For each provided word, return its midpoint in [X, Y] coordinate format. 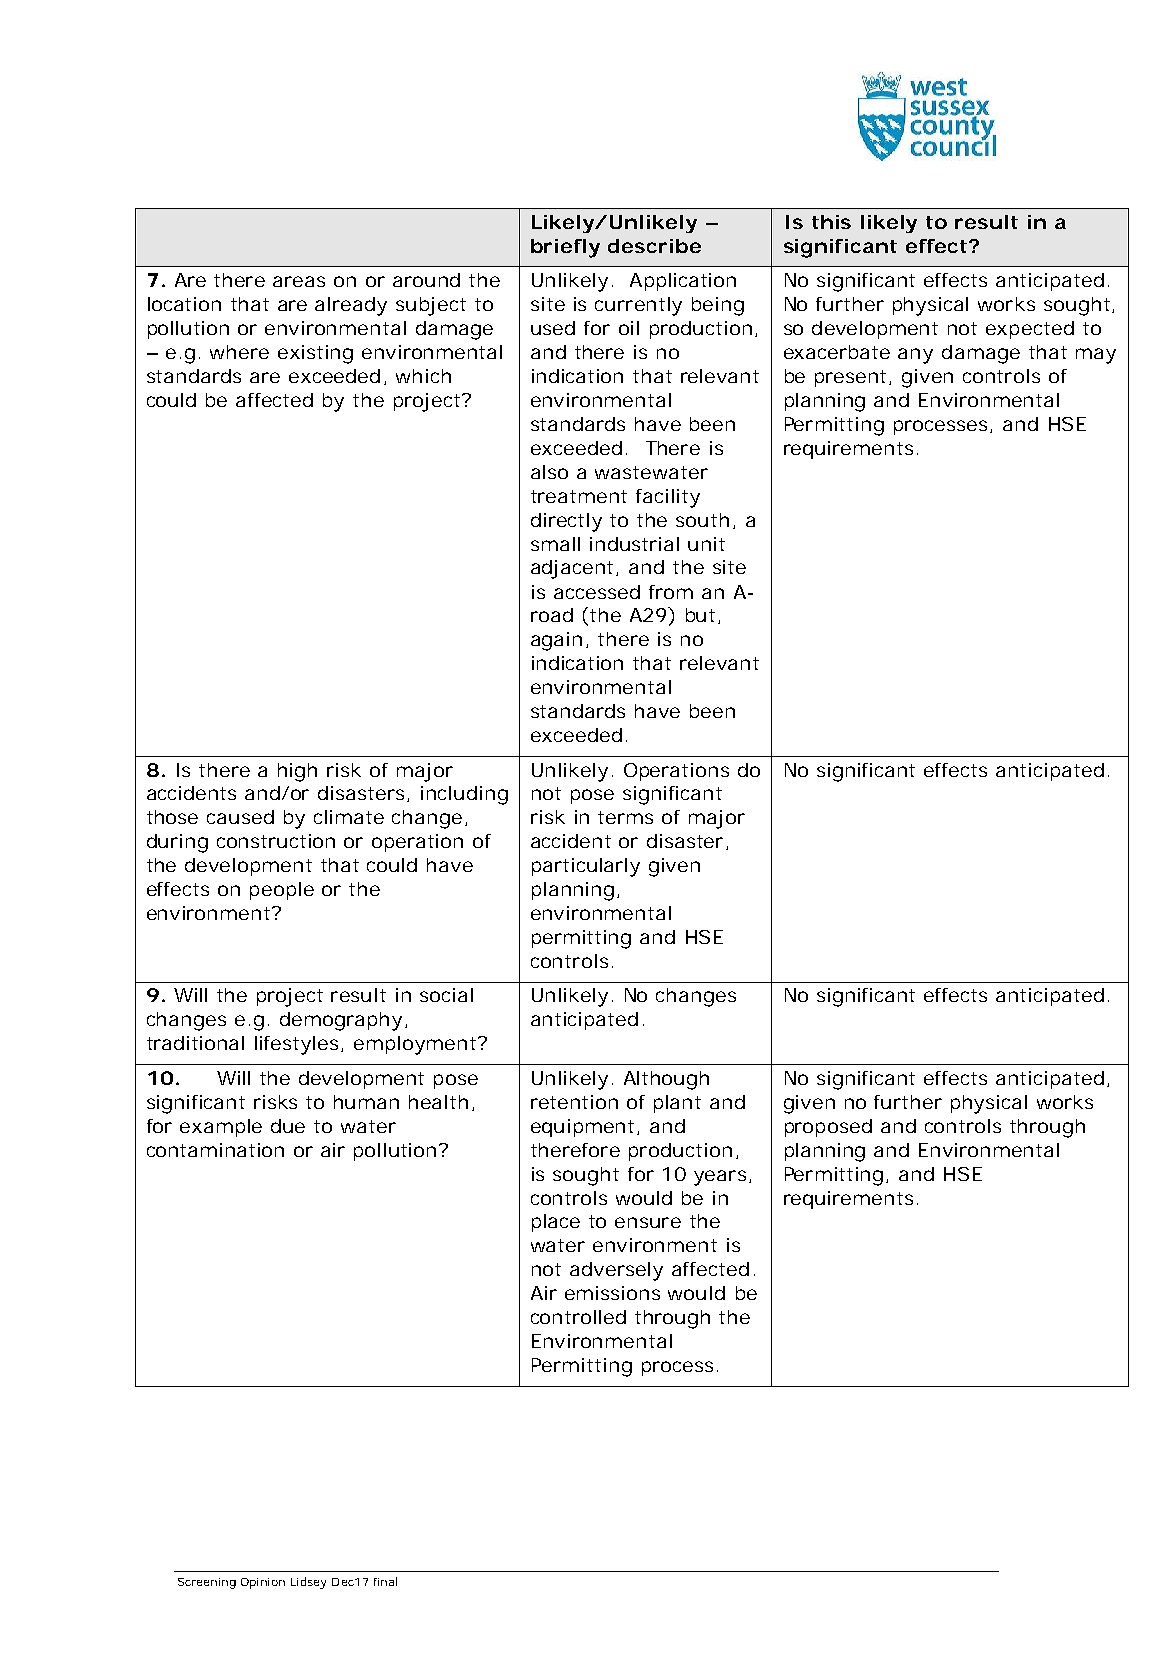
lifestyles [298, 1045]
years [720, 1178]
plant [677, 1104]
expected [1030, 330]
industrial [634, 544]
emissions [612, 1293]
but [702, 616]
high [297, 772]
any [915, 356]
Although [666, 1080]
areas [299, 281]
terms [625, 817]
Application [683, 282]
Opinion [263, 1583]
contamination [215, 1150]
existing [315, 354]
